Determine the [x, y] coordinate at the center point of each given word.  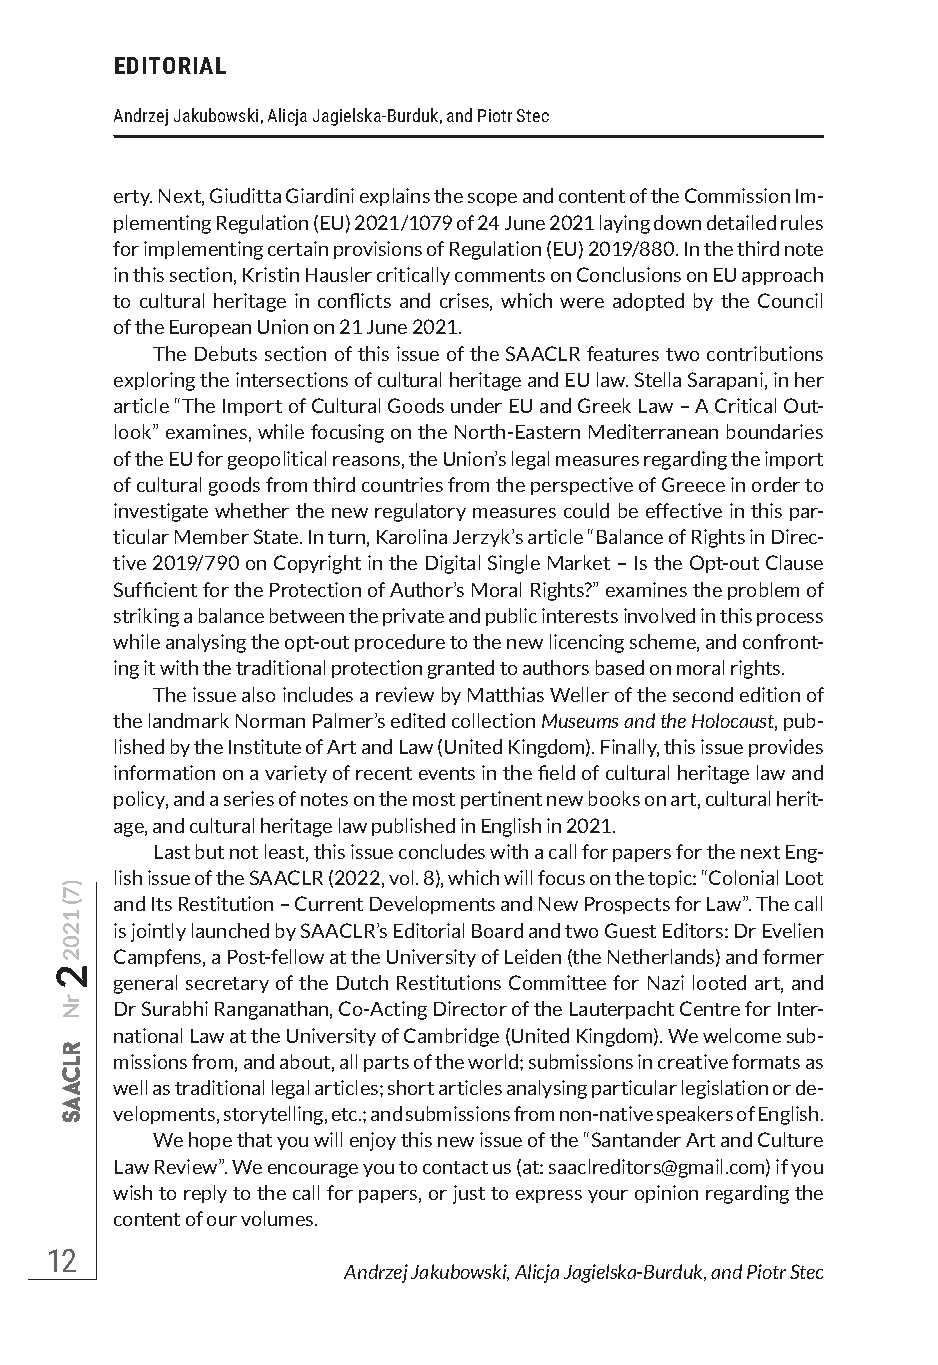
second [703, 694]
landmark [189, 720]
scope [492, 199]
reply [205, 1194]
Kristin [271, 274]
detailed [741, 222]
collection [493, 720]
